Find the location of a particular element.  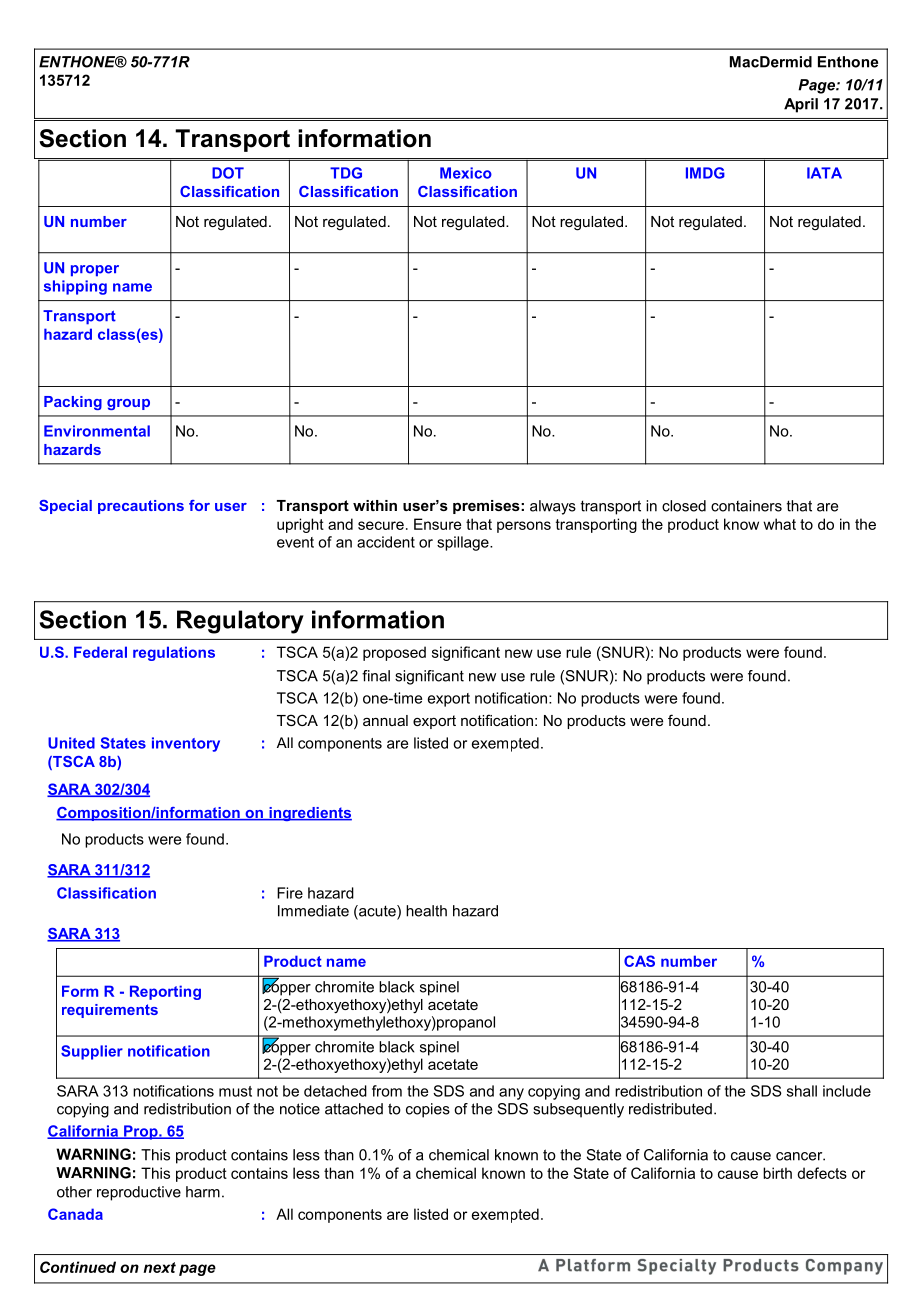

birth is located at coordinates (777, 1173).
